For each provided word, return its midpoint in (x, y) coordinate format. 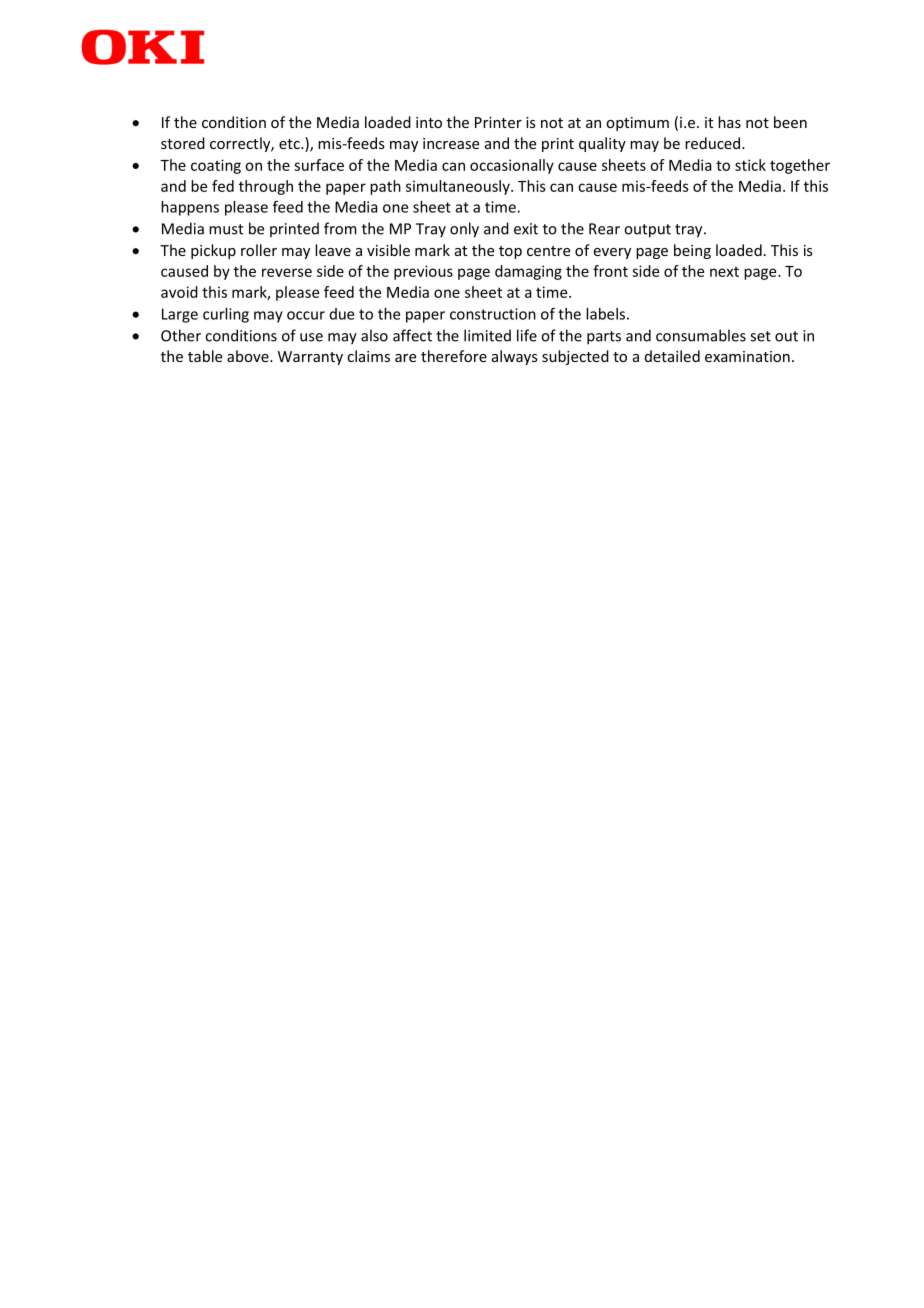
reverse (287, 272)
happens (190, 208)
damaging (528, 272)
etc (290, 144)
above (249, 356)
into (429, 122)
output (647, 231)
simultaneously (459, 187)
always (515, 357)
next (724, 272)
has (729, 122)
